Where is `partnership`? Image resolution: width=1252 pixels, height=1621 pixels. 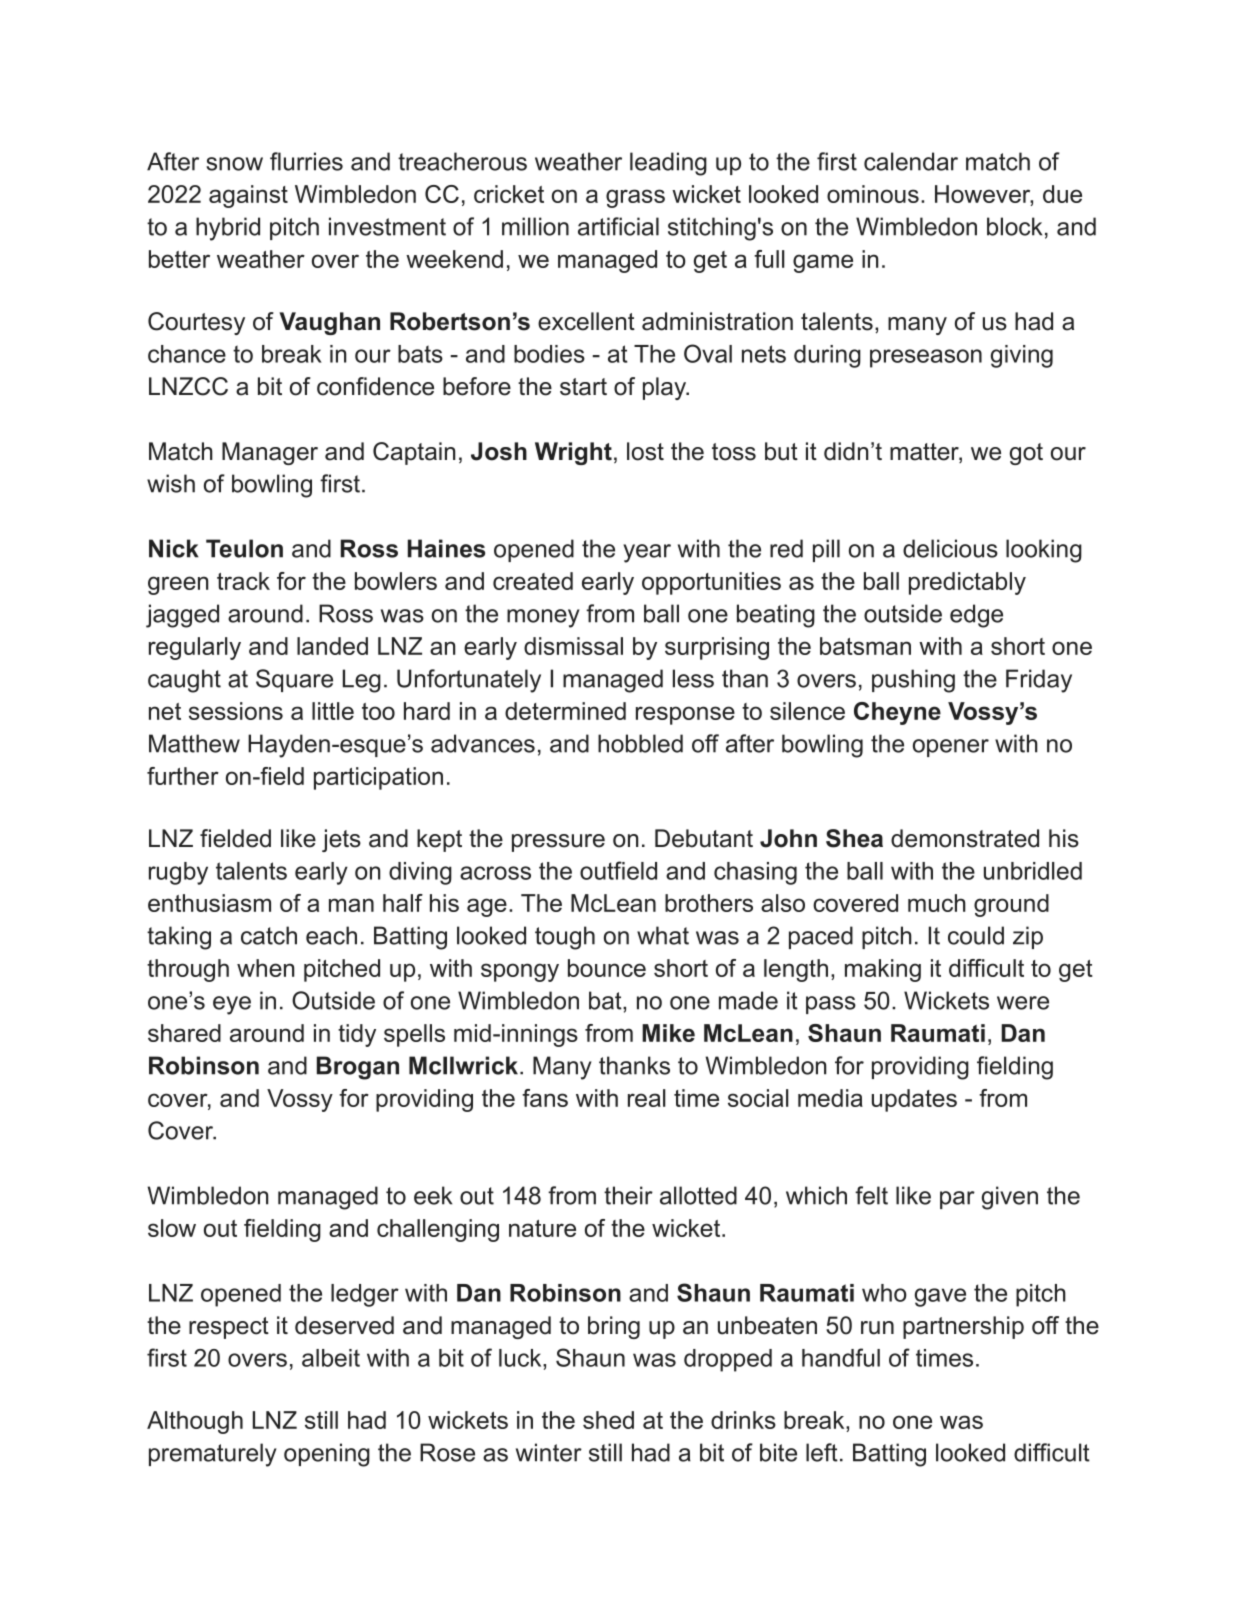 partnership is located at coordinates (963, 1327).
